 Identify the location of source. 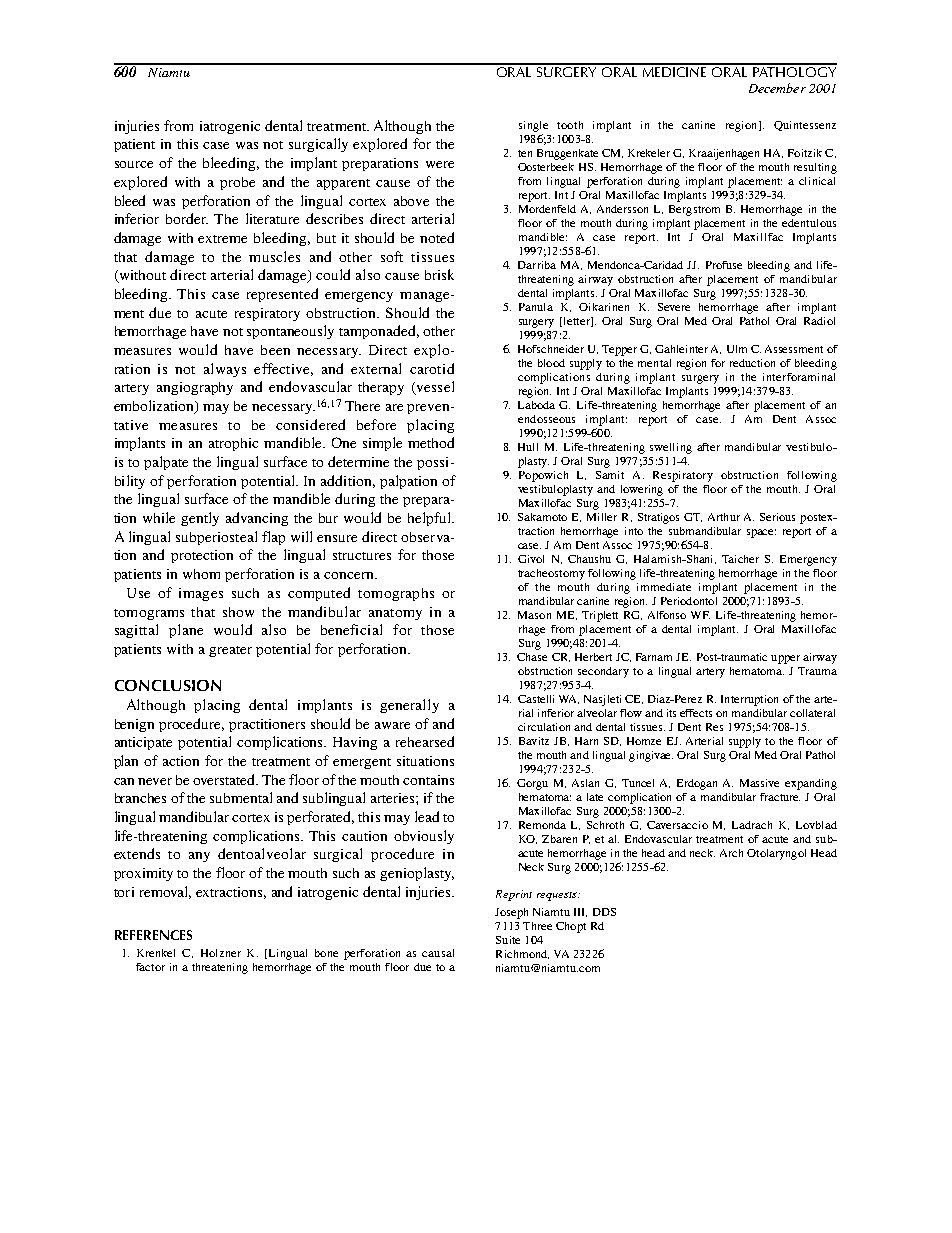
(134, 164).
